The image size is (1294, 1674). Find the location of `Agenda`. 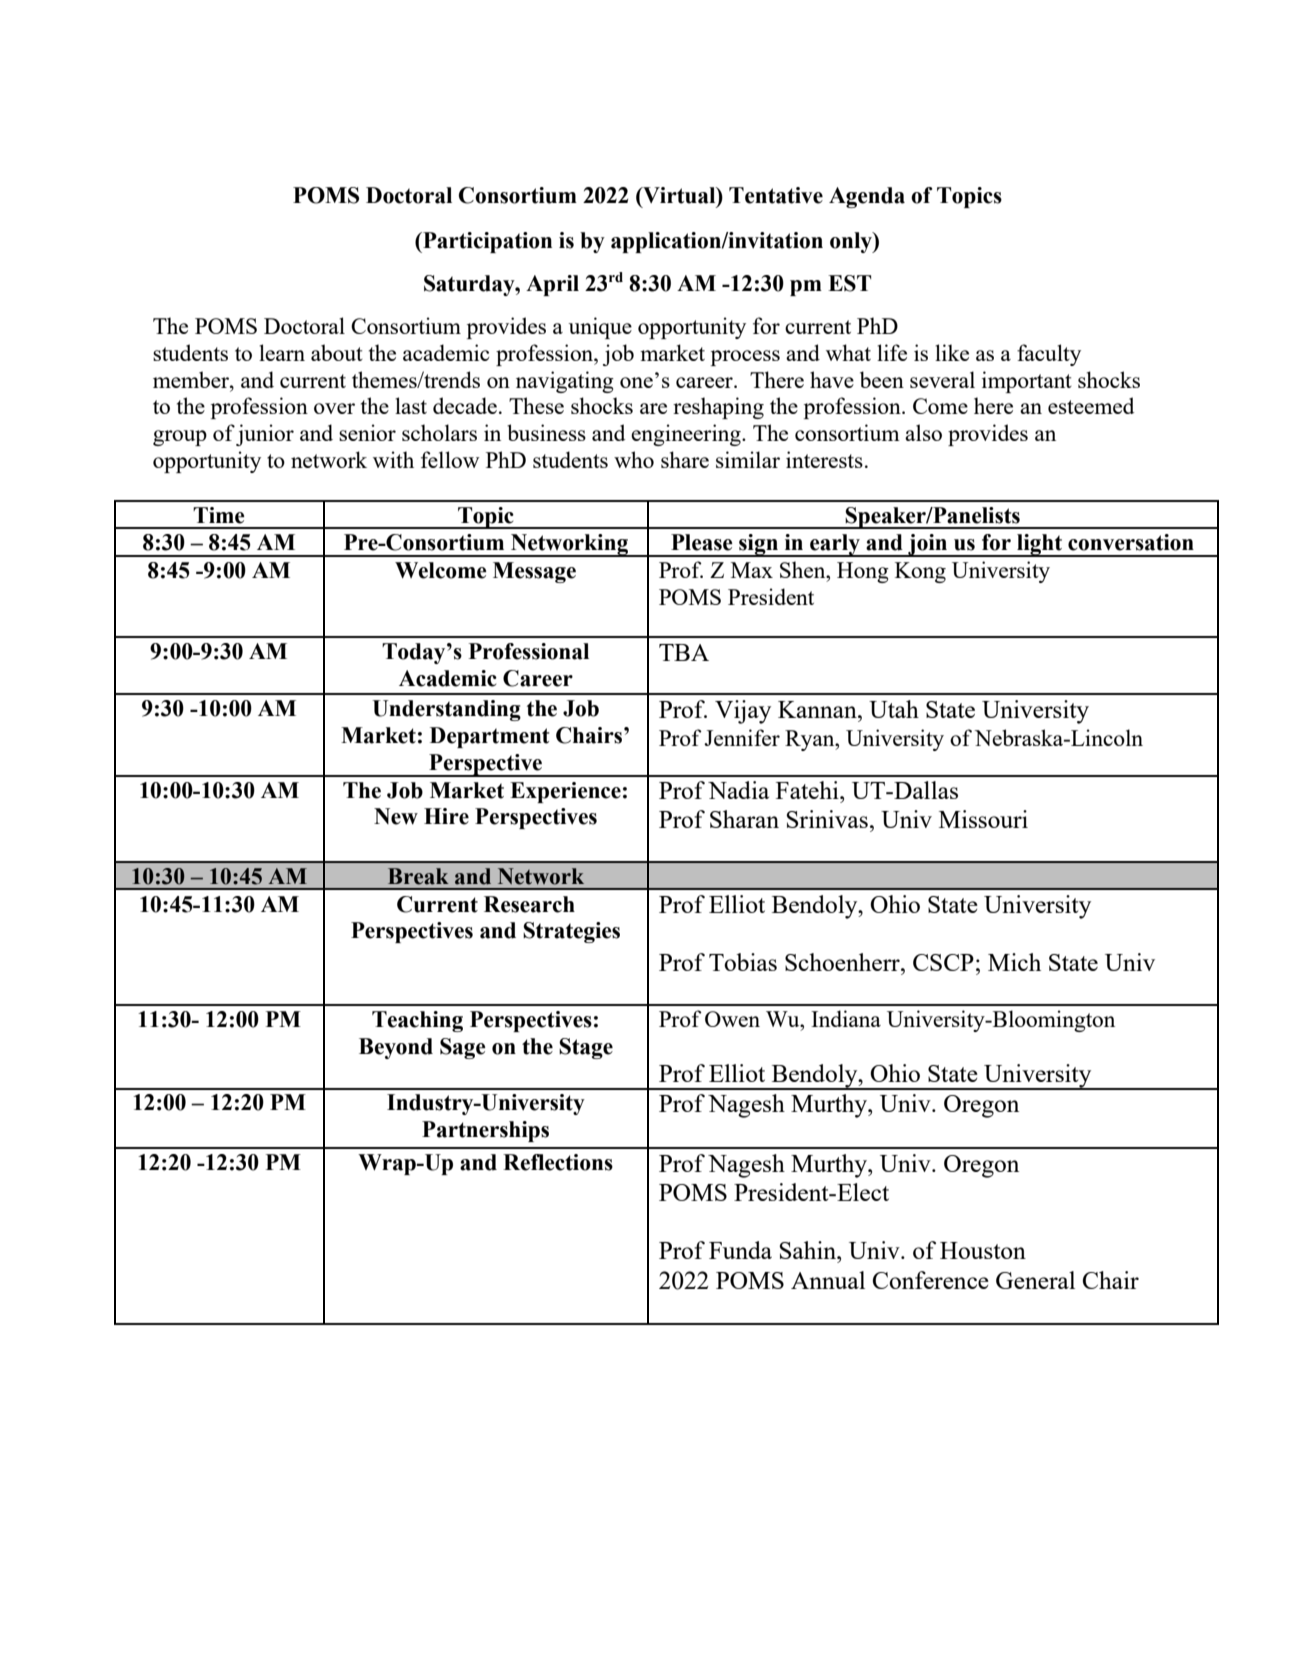

Agenda is located at coordinates (867, 197).
